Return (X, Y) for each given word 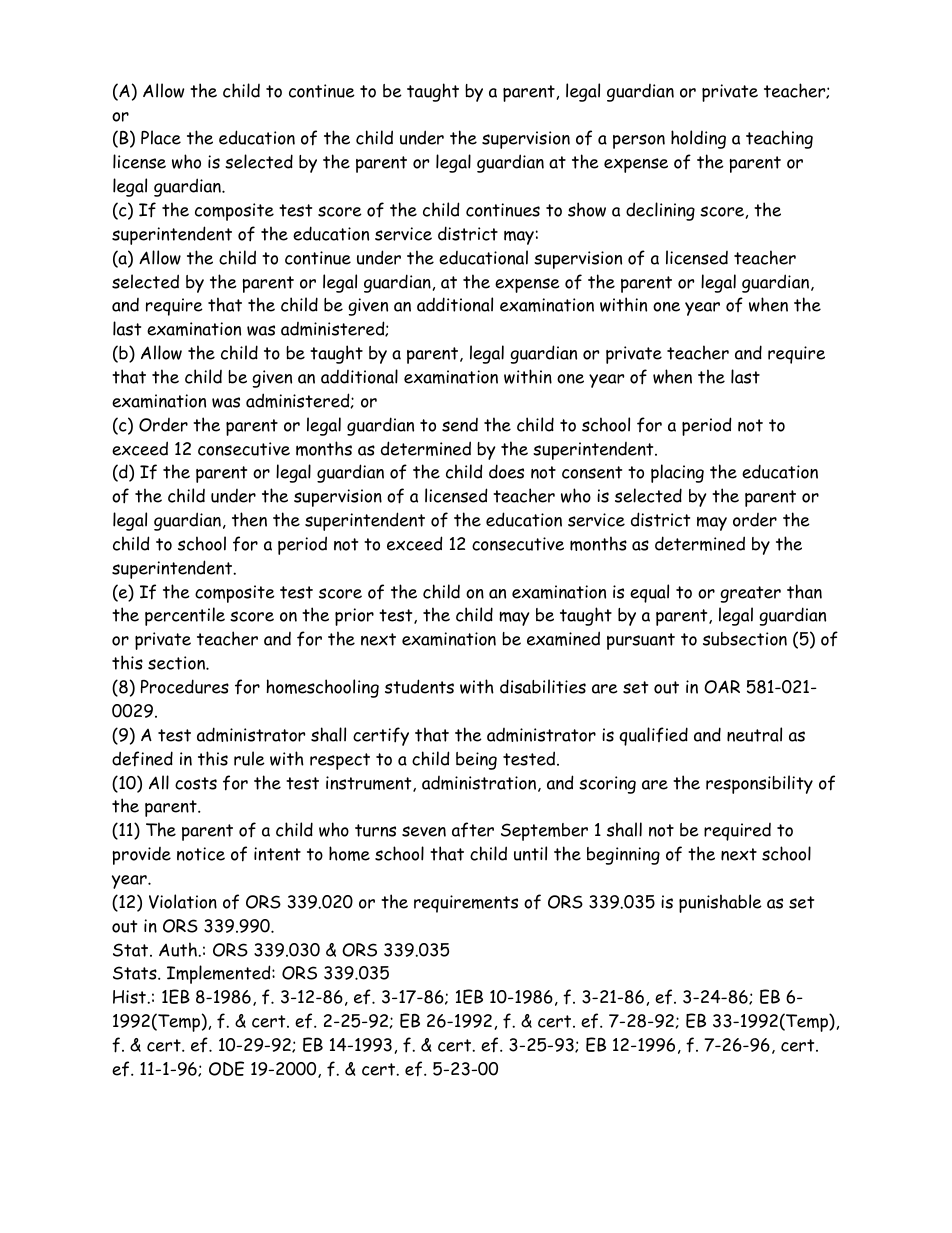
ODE (226, 1068)
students (419, 686)
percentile (185, 616)
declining (660, 211)
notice (201, 854)
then (249, 519)
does (506, 471)
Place (161, 137)
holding (698, 139)
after (473, 830)
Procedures (185, 686)
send (460, 425)
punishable (720, 903)
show (587, 209)
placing (677, 473)
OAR (722, 687)
